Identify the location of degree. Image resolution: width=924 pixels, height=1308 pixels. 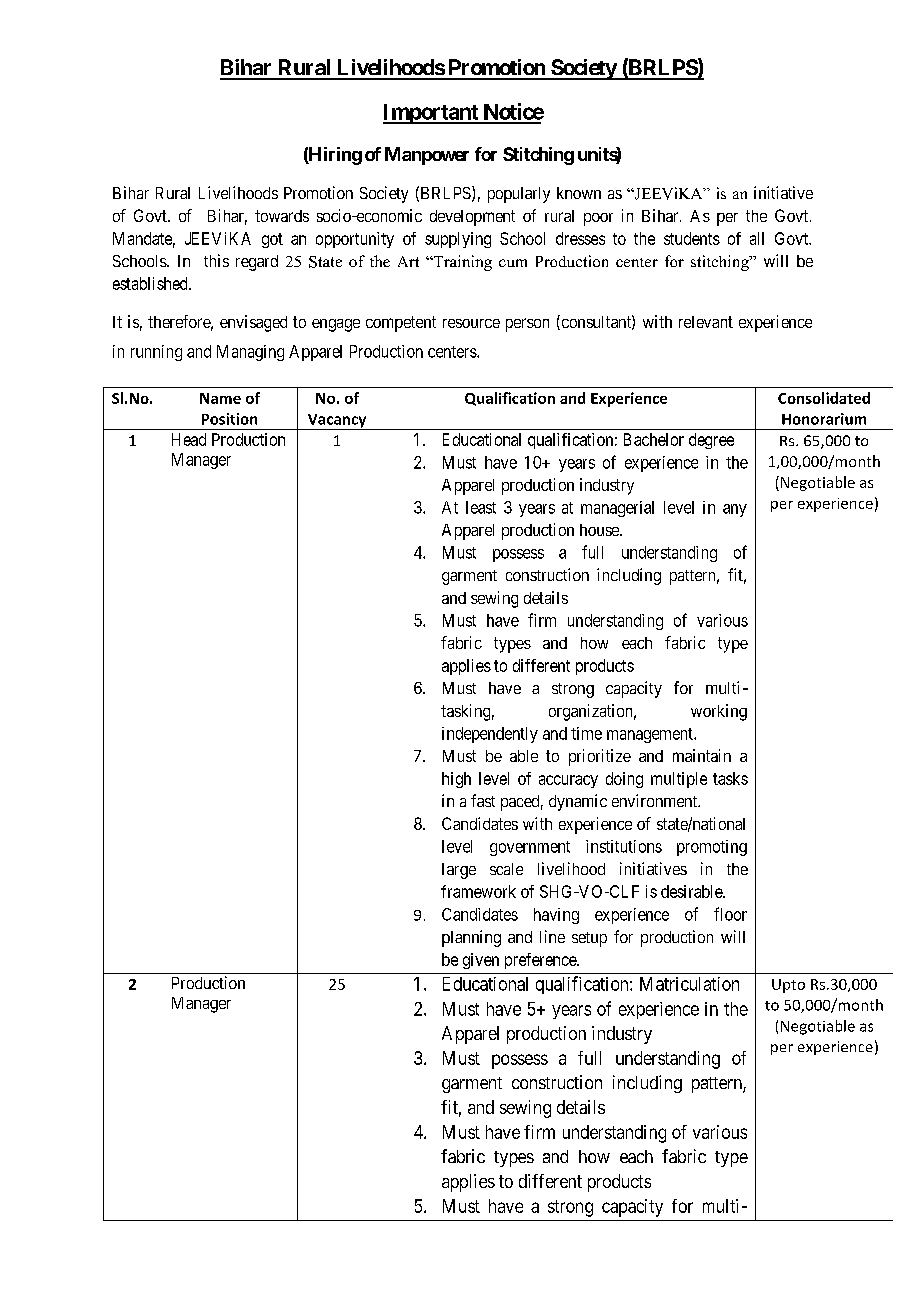
(711, 441).
